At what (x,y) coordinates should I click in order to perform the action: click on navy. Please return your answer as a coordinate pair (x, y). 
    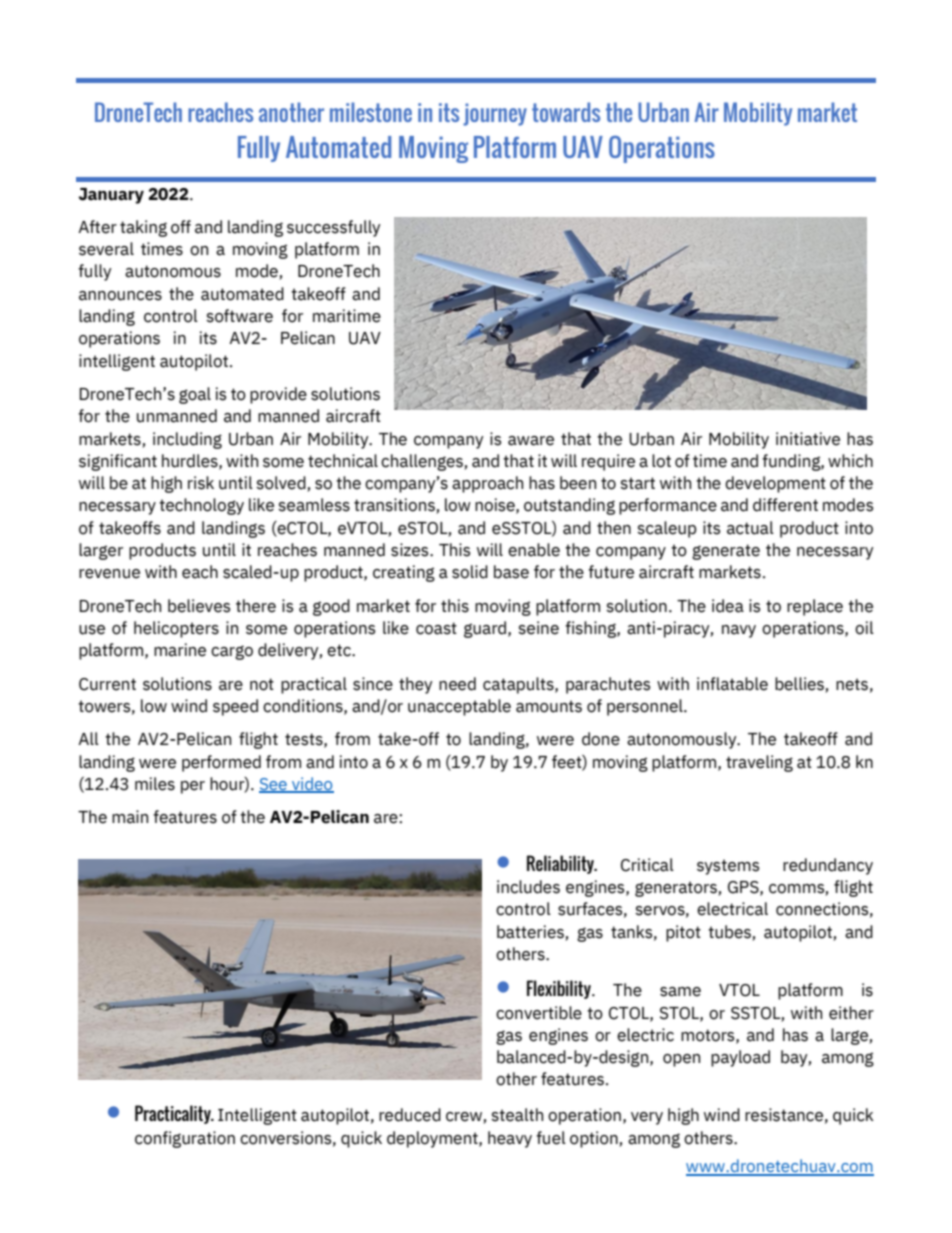
    Looking at the image, I should click on (739, 631).
